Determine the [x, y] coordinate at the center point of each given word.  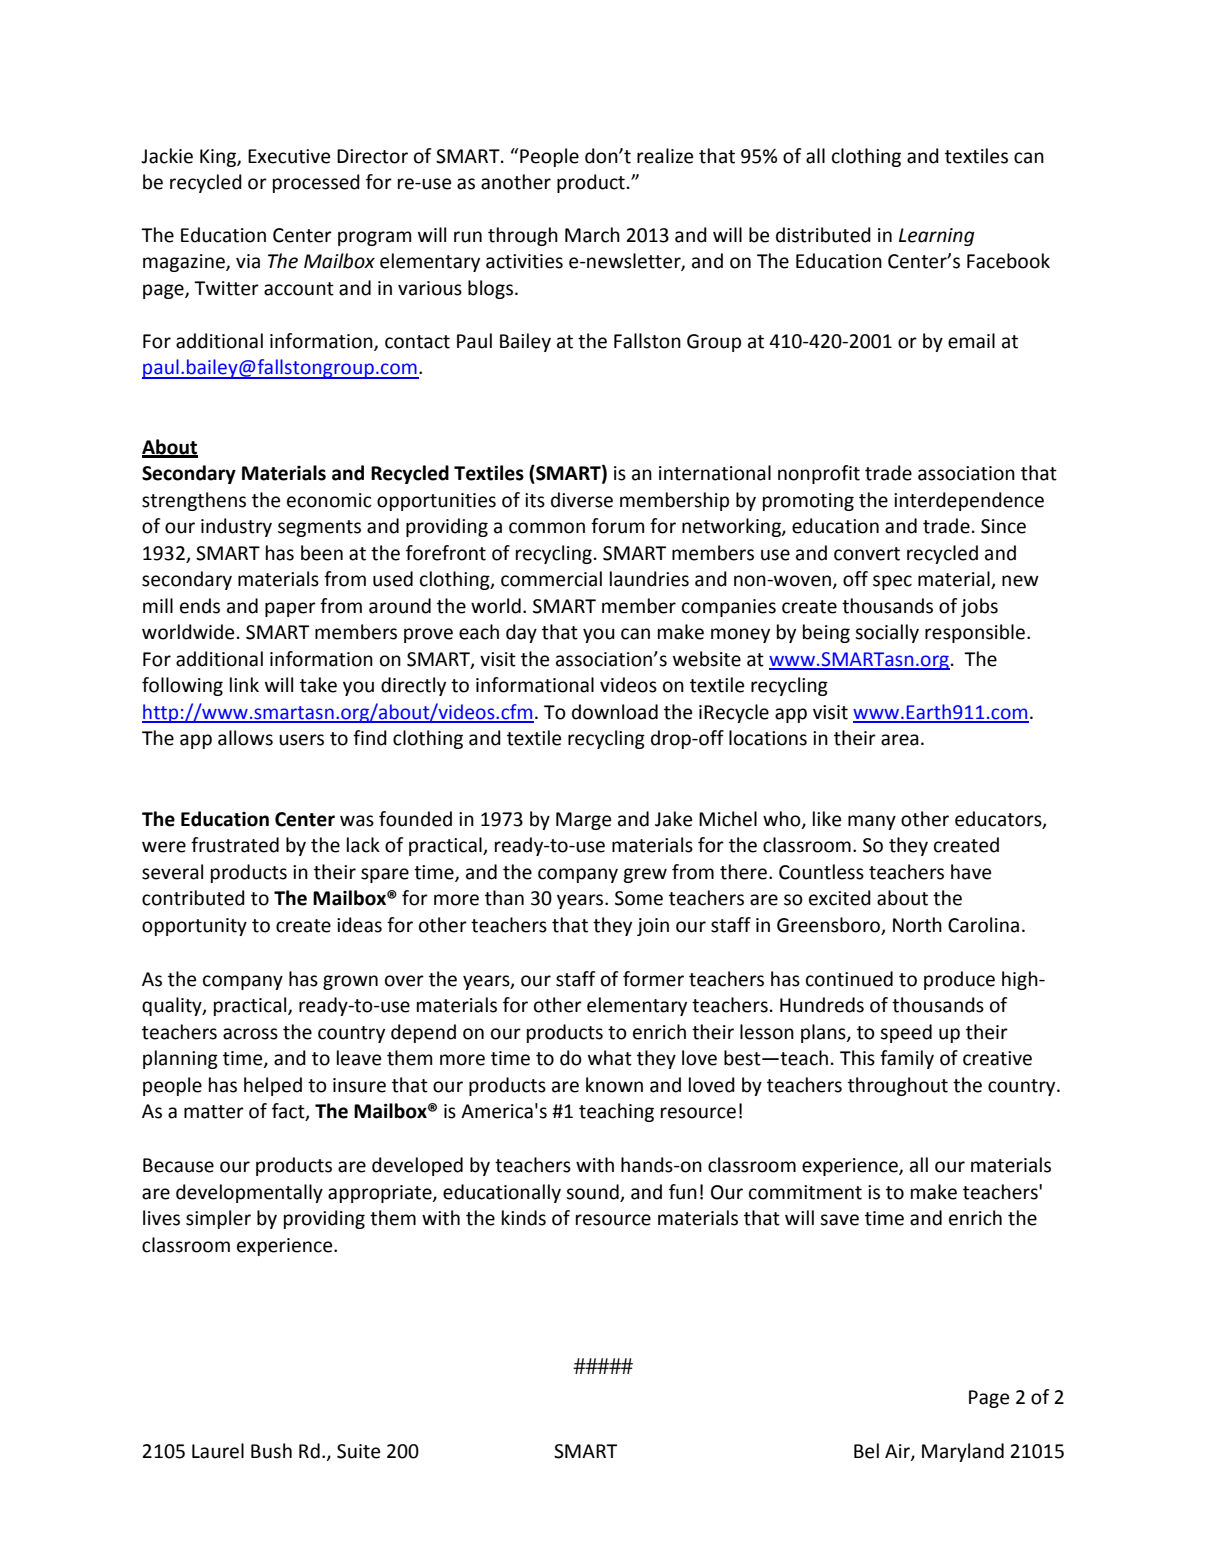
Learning [937, 237]
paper [290, 609]
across [250, 1034]
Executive [289, 156]
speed [906, 1033]
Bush [271, 1451]
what [610, 1058]
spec [892, 582]
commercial [551, 579]
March [592, 235]
